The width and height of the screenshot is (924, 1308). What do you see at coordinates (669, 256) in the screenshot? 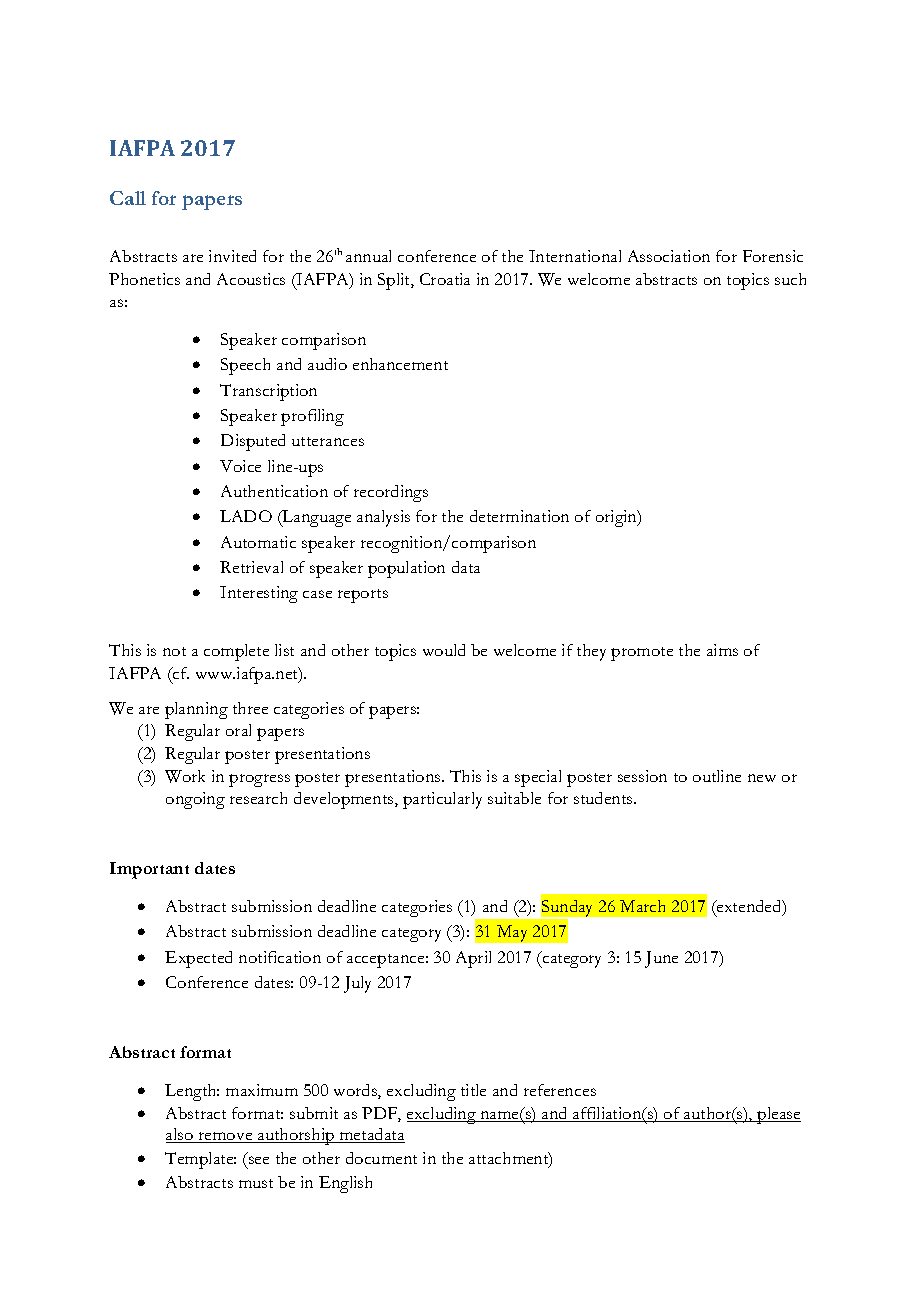
I see `Association` at bounding box center [669, 256].
